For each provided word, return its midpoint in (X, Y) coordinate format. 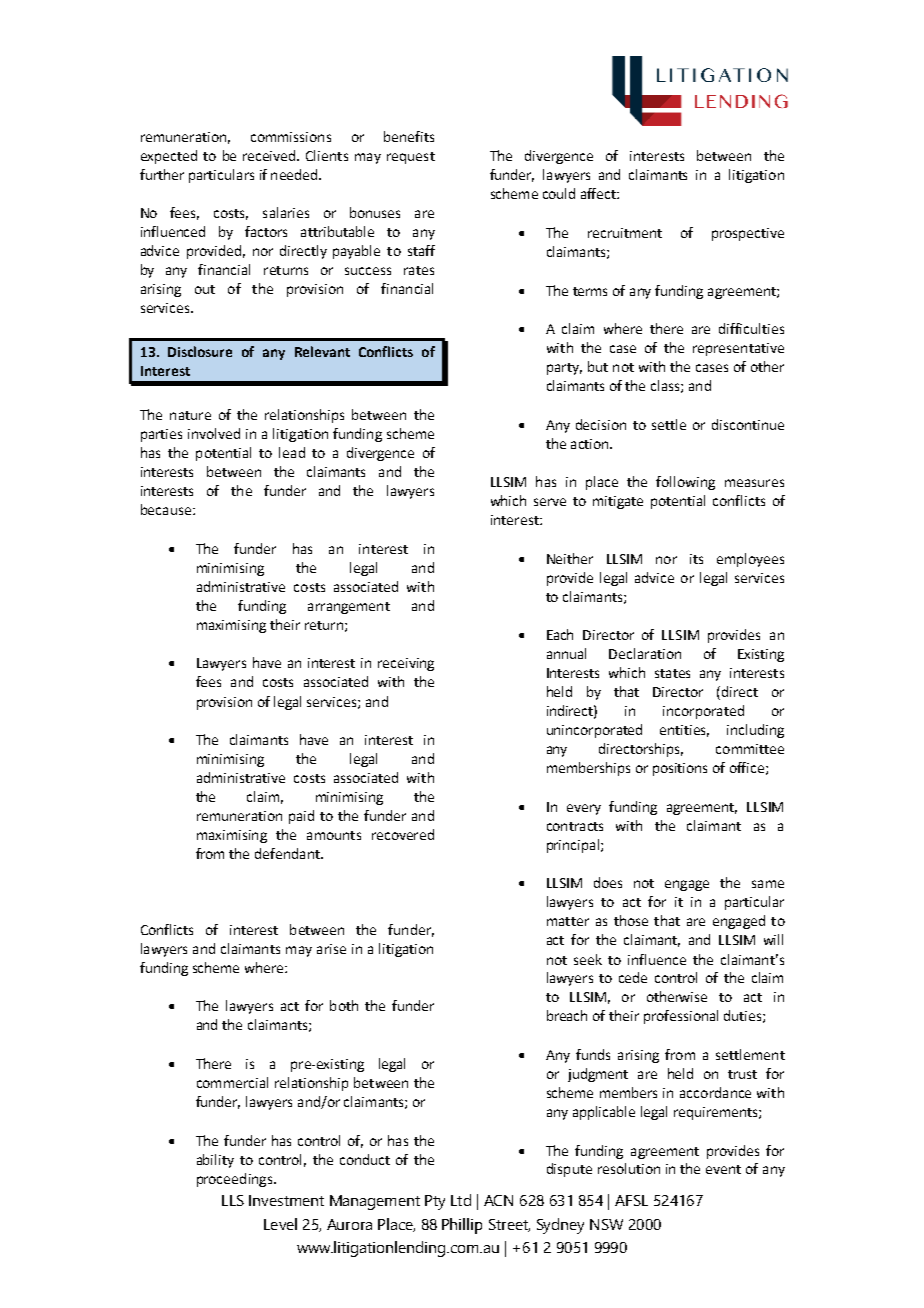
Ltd (461, 1200)
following (685, 483)
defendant (288, 853)
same (768, 884)
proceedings (236, 1180)
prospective (748, 234)
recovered (403, 834)
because (166, 509)
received (270, 155)
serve (550, 502)
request (411, 158)
